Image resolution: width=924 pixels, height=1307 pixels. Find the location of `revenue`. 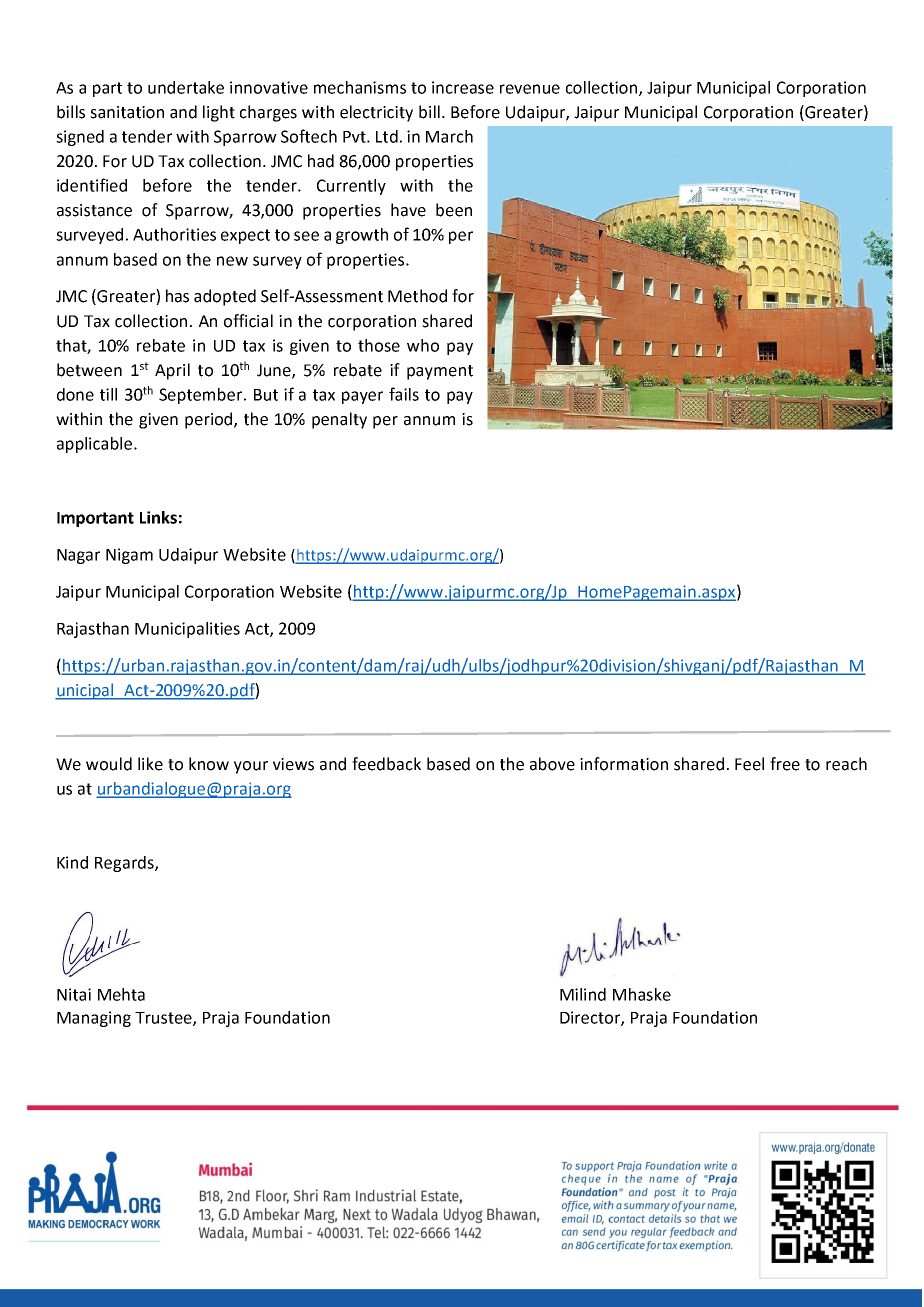

revenue is located at coordinates (530, 89).
